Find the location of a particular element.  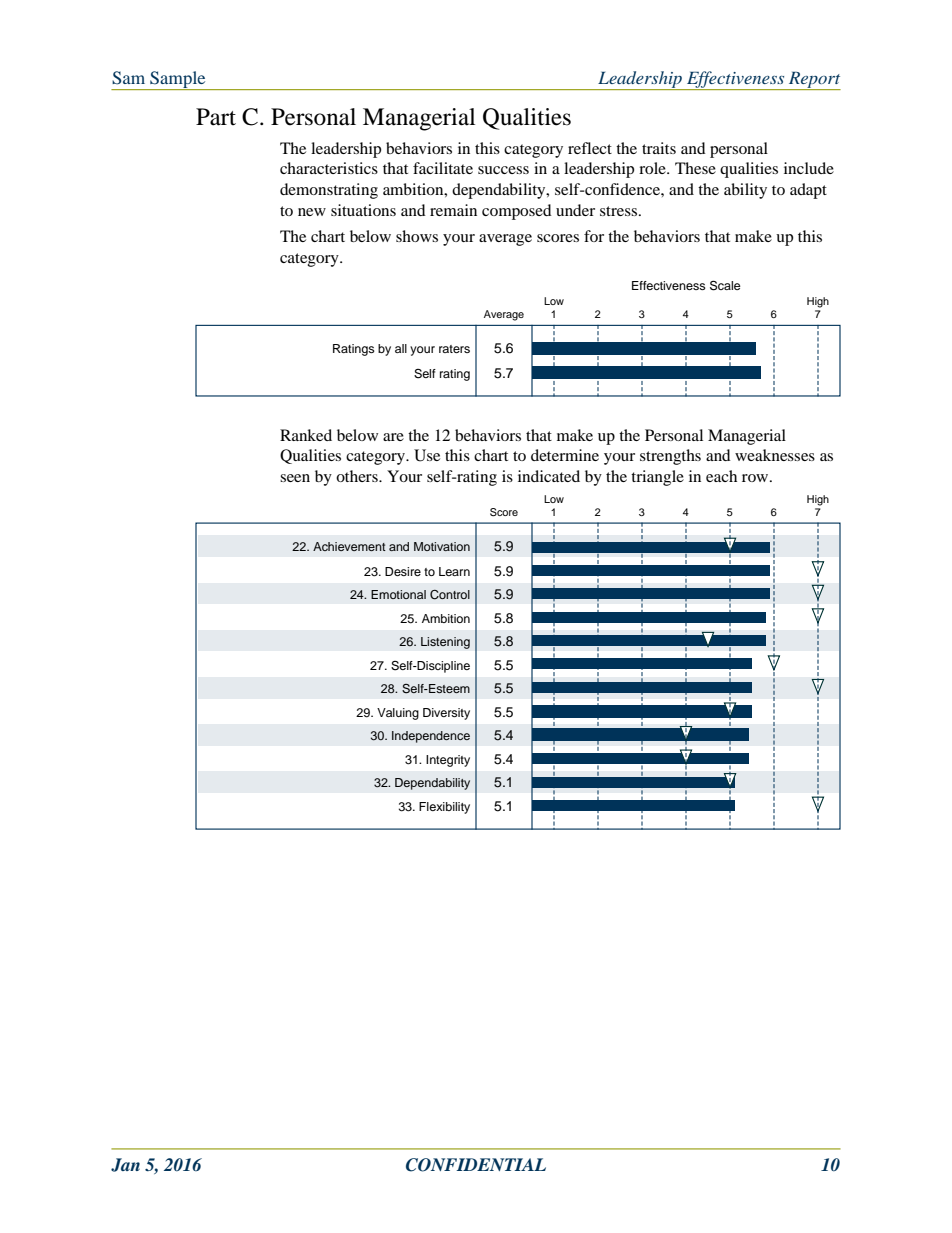

Independence is located at coordinates (431, 737).
